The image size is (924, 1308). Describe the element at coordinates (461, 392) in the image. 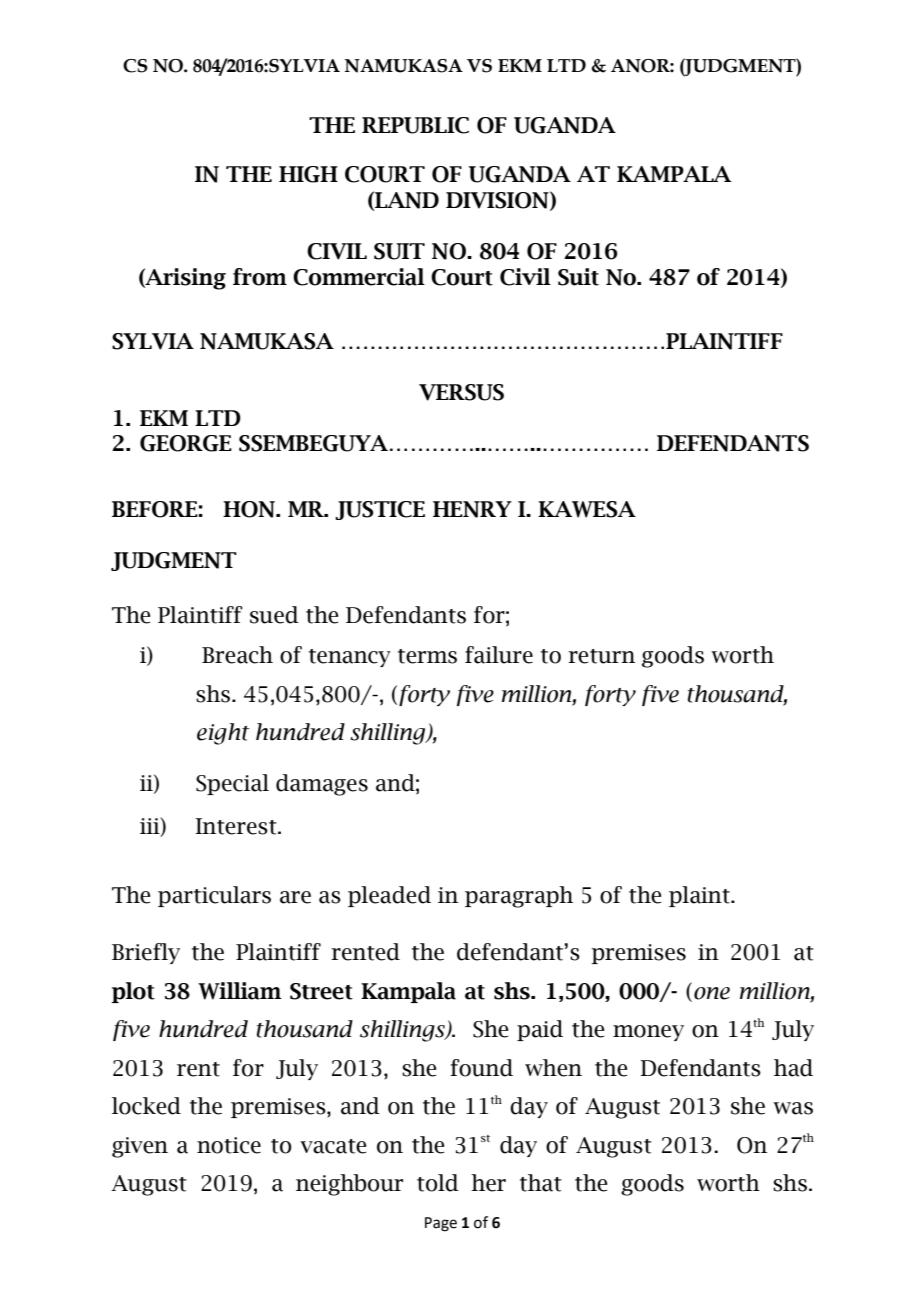

I see `VERSUS` at that location.
